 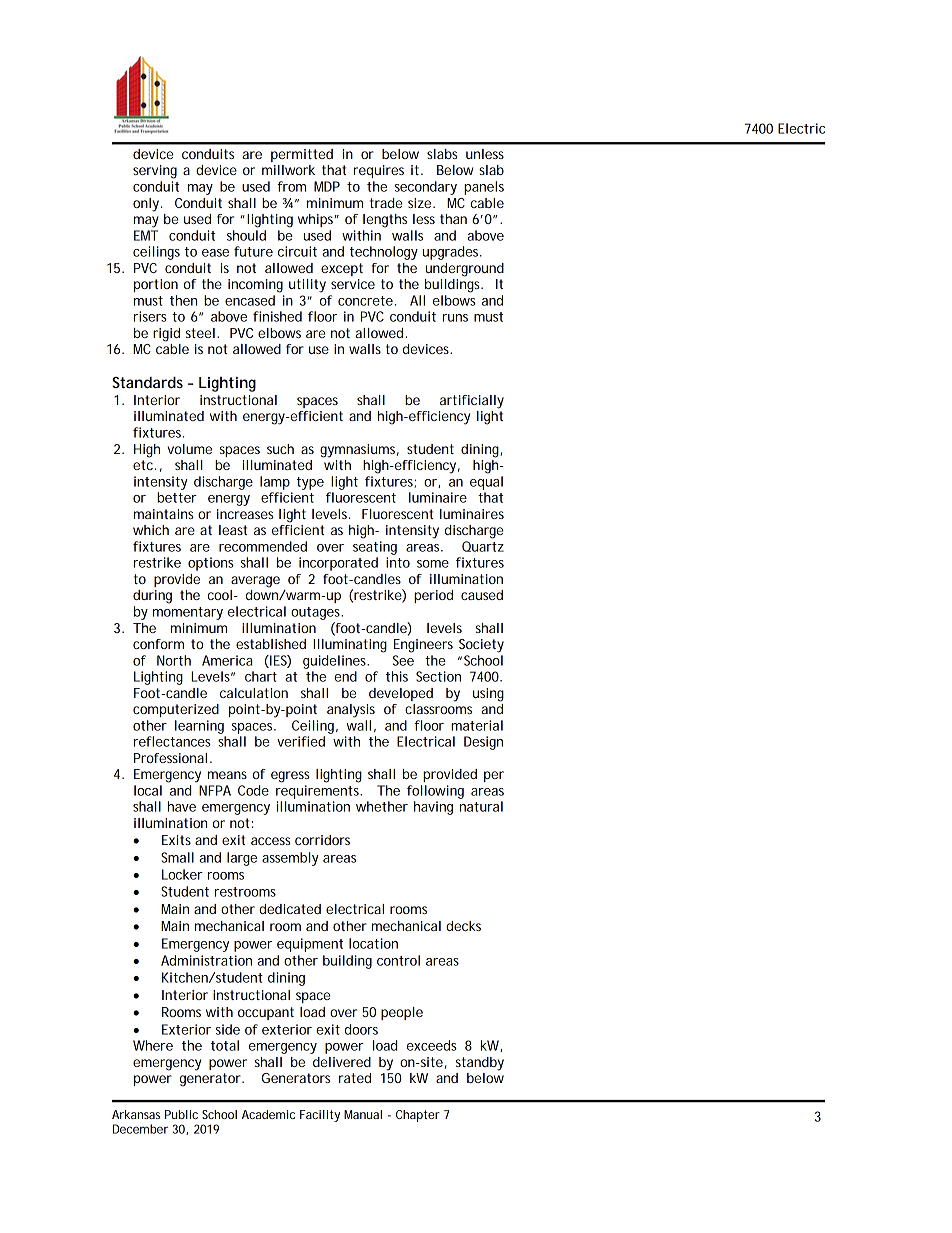 I want to click on serving, so click(x=155, y=172).
